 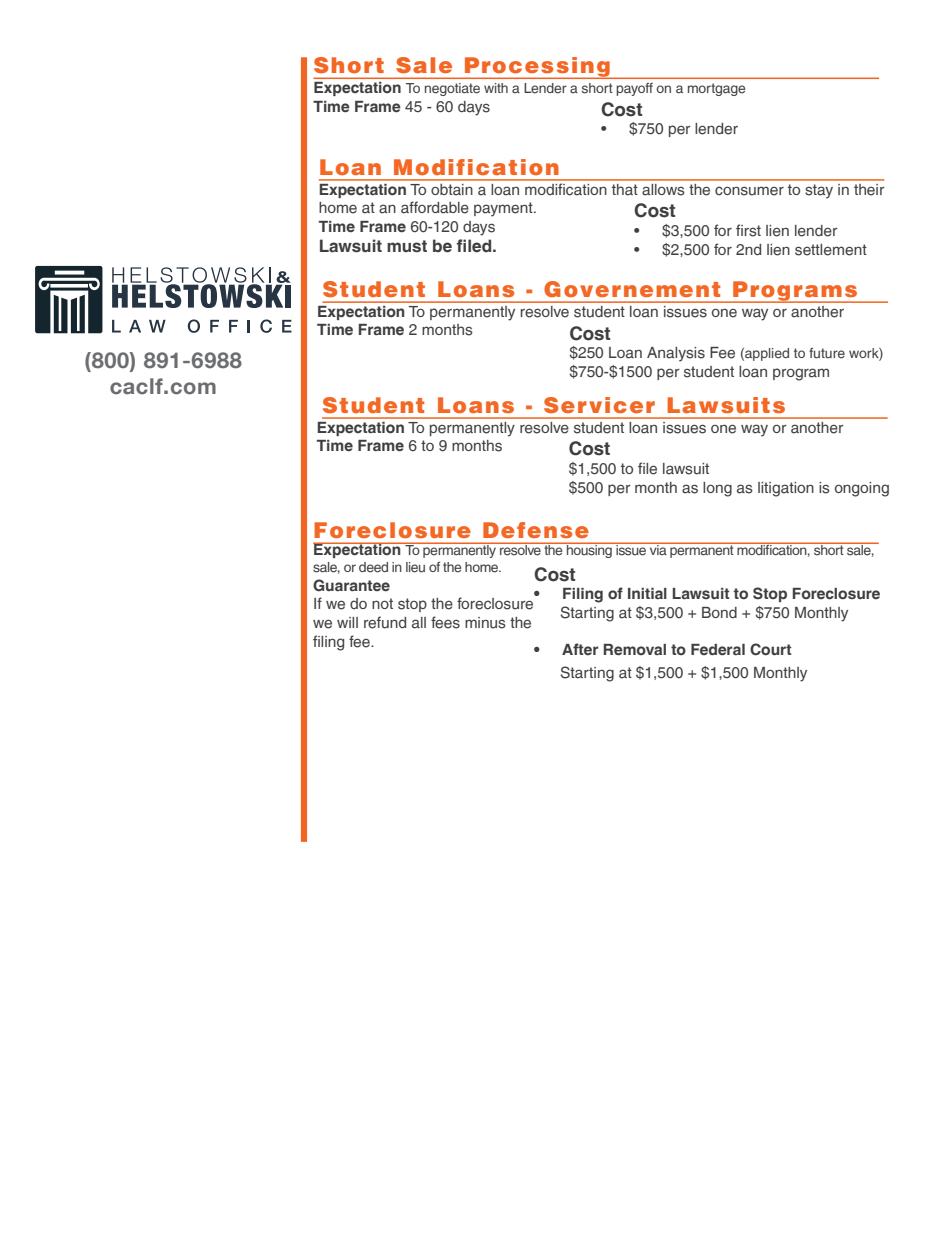 I want to click on must, so click(x=407, y=246).
